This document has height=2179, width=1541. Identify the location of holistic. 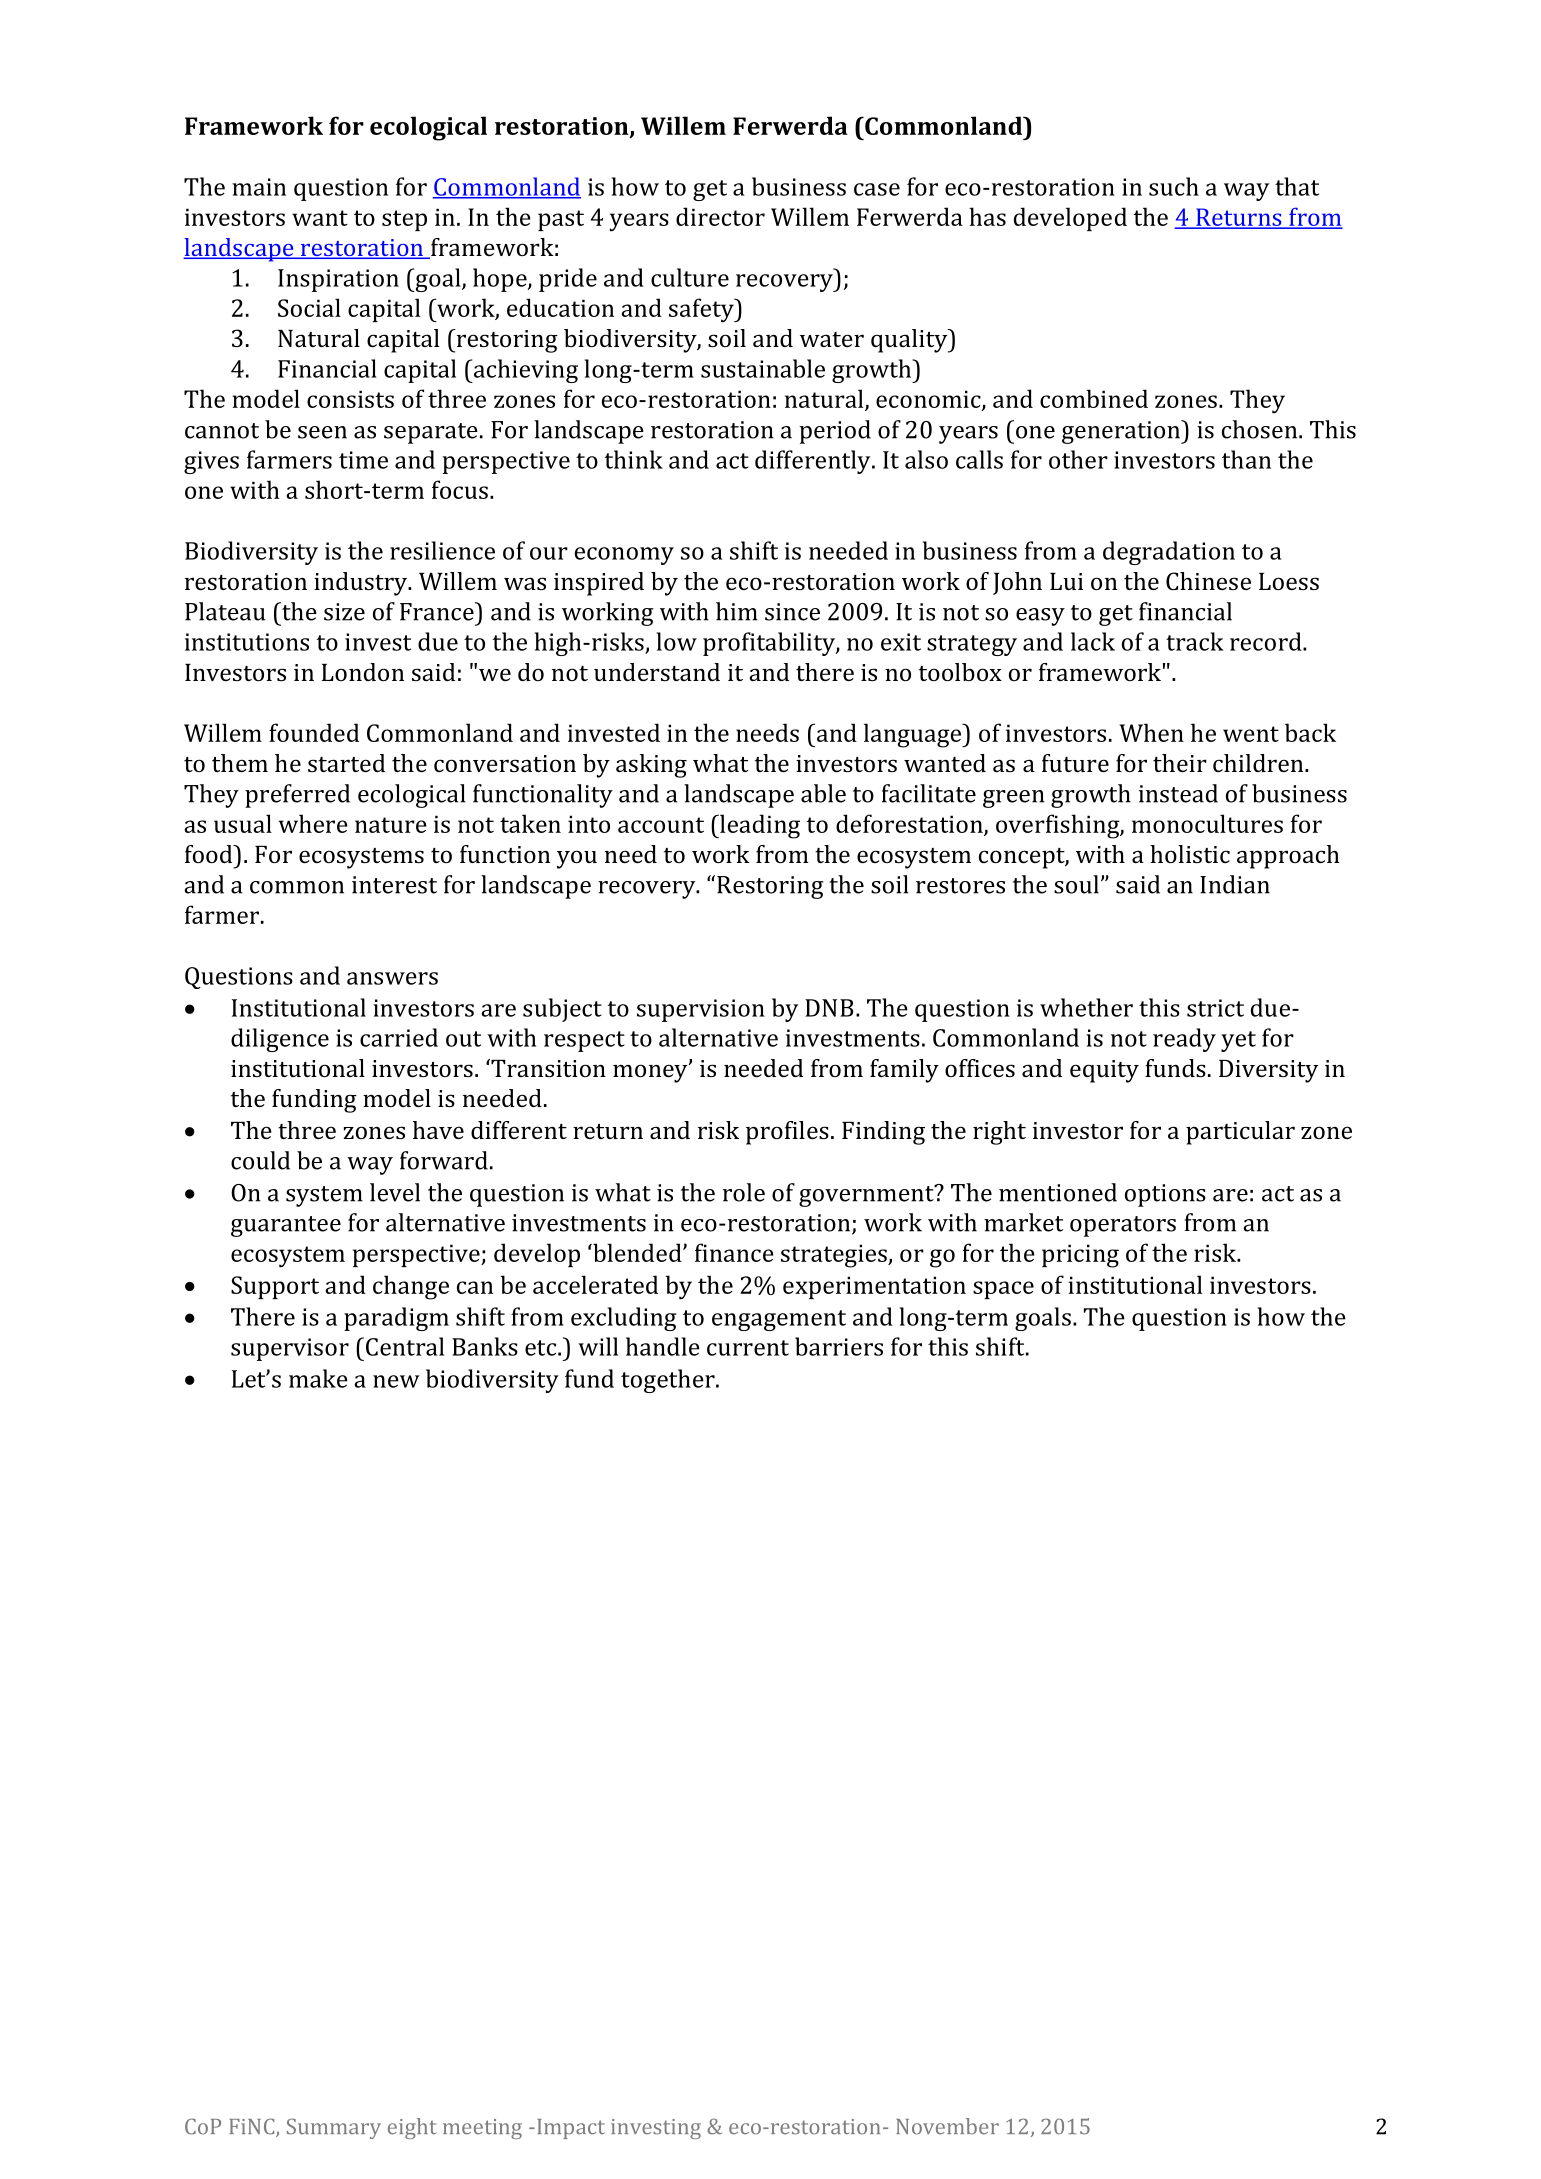
(1190, 854).
